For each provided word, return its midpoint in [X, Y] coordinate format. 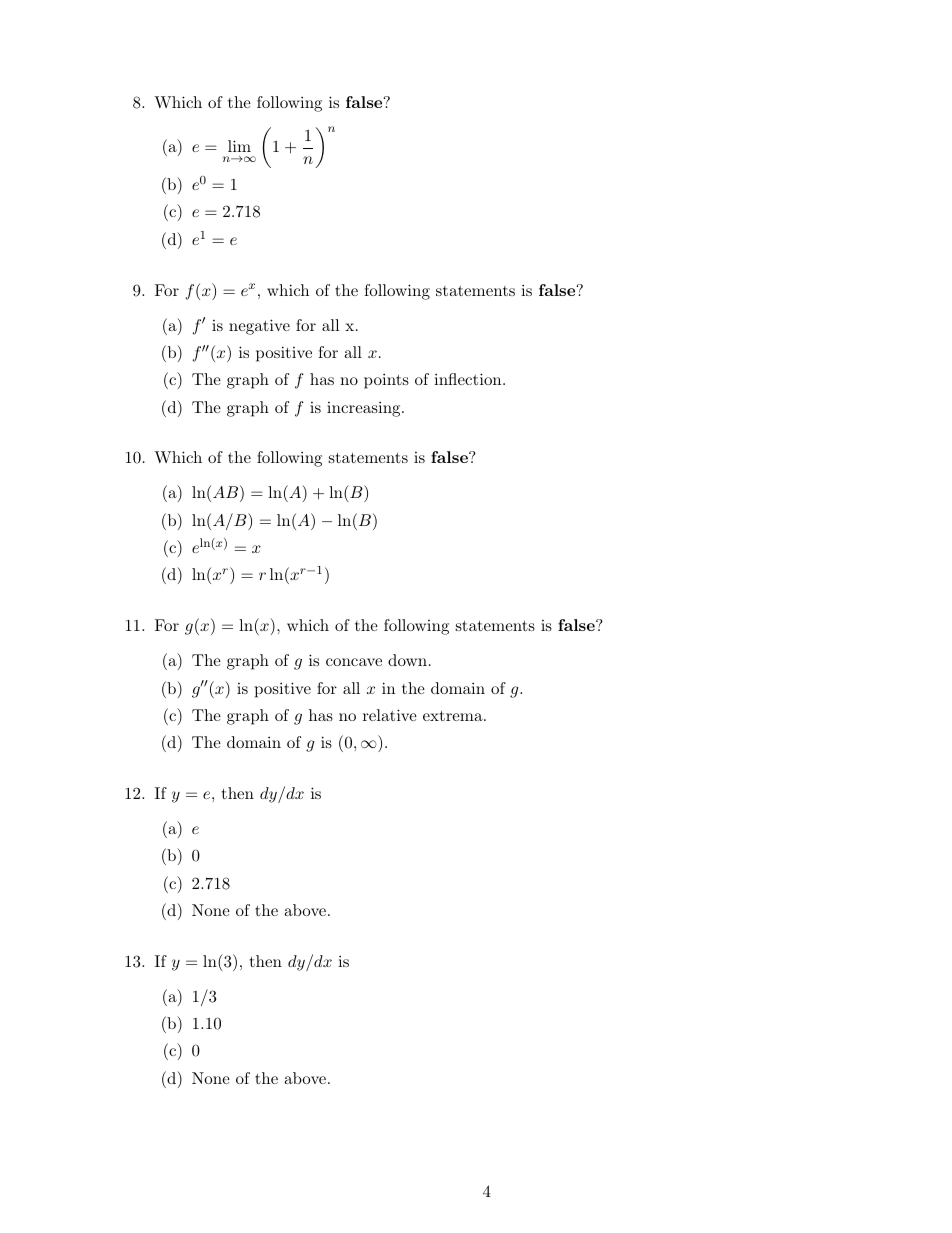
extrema [454, 715]
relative [390, 715]
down [407, 660]
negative [259, 327]
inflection [469, 379]
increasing [365, 409]
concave [354, 662]
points [386, 381]
